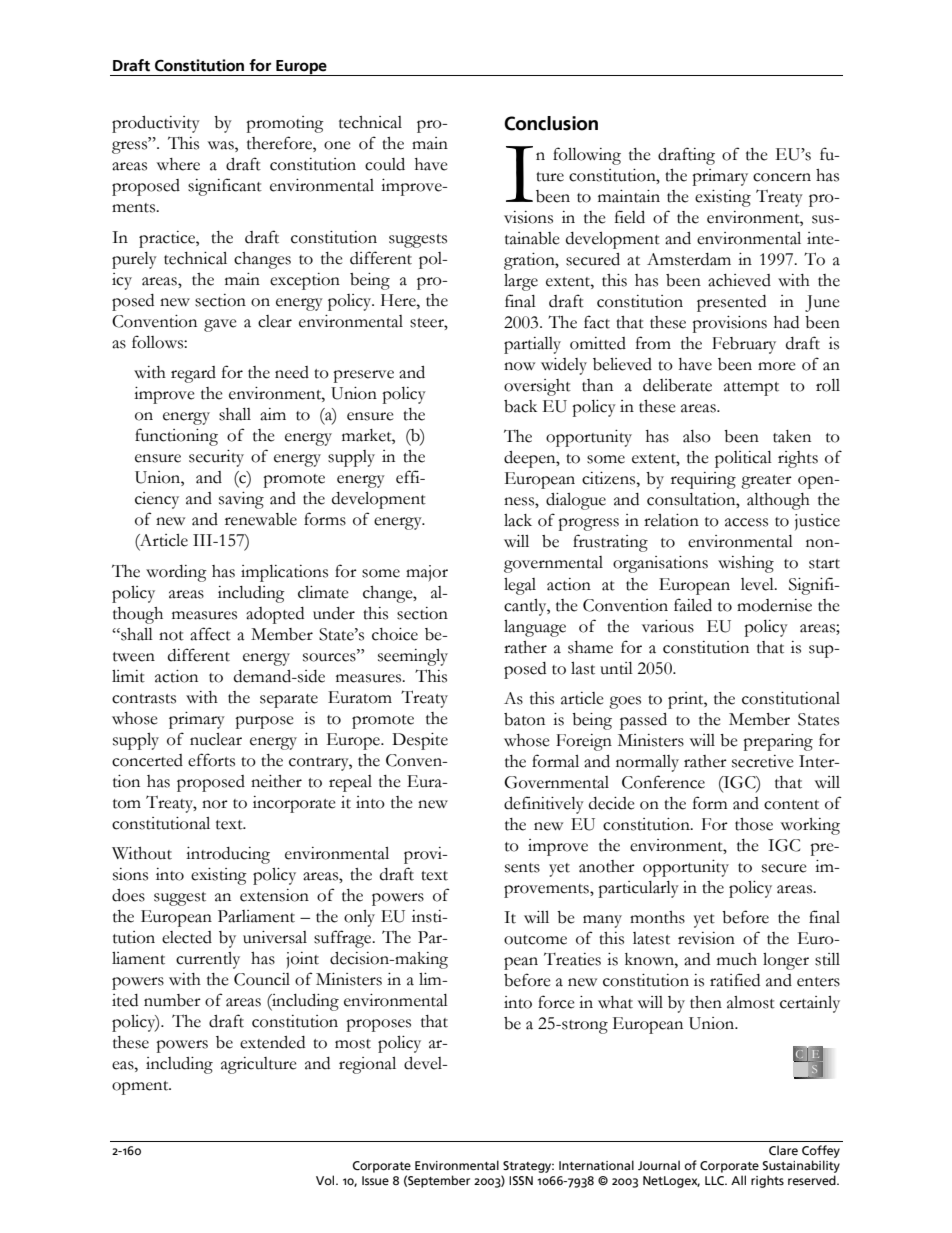 This screenshot has width=952, height=1233. I want to click on affect, so click(210, 634).
